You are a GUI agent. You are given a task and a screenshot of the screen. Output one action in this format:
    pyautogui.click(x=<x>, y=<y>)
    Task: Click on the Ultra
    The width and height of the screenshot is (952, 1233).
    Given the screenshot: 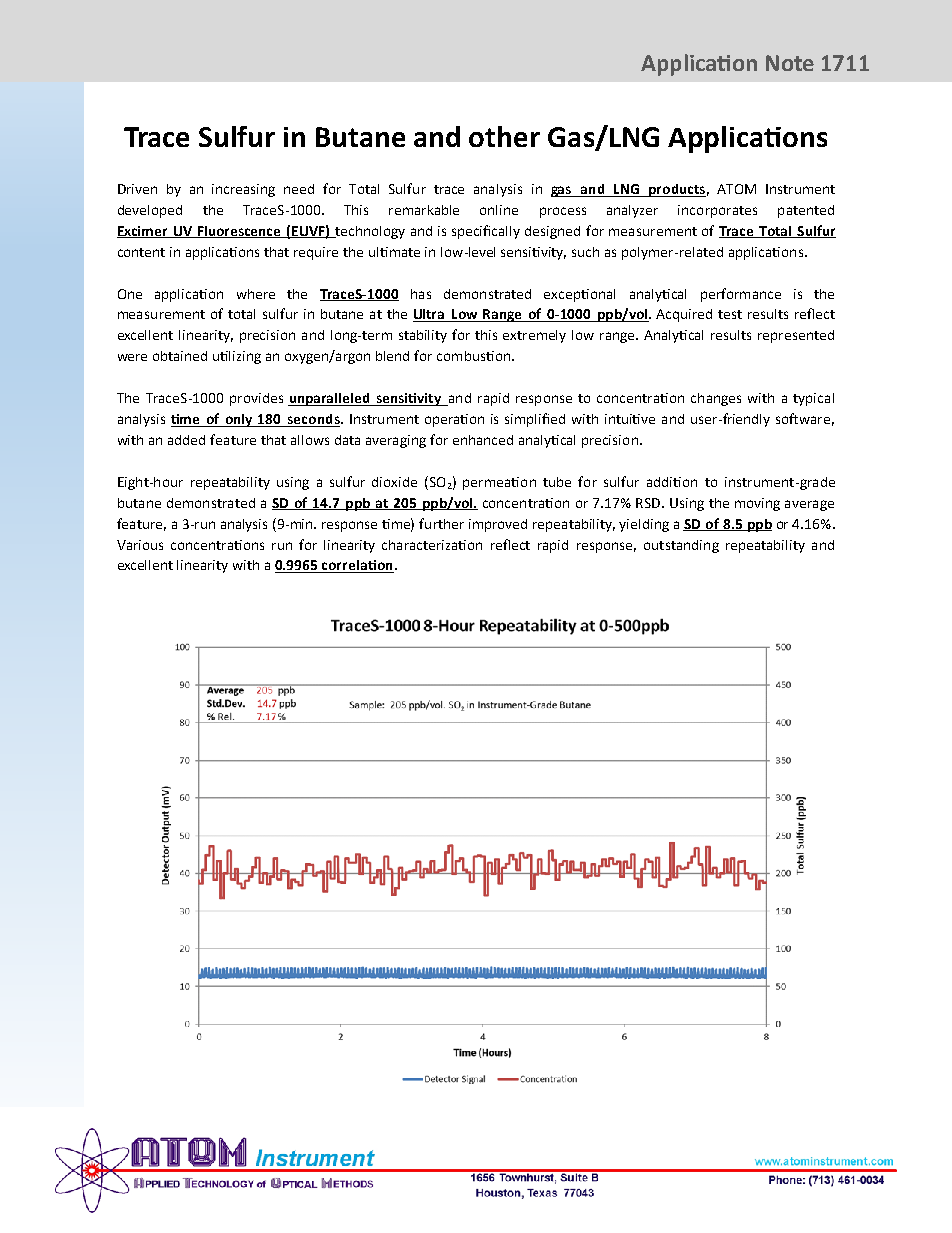 What is the action you would take?
    pyautogui.click(x=430, y=315)
